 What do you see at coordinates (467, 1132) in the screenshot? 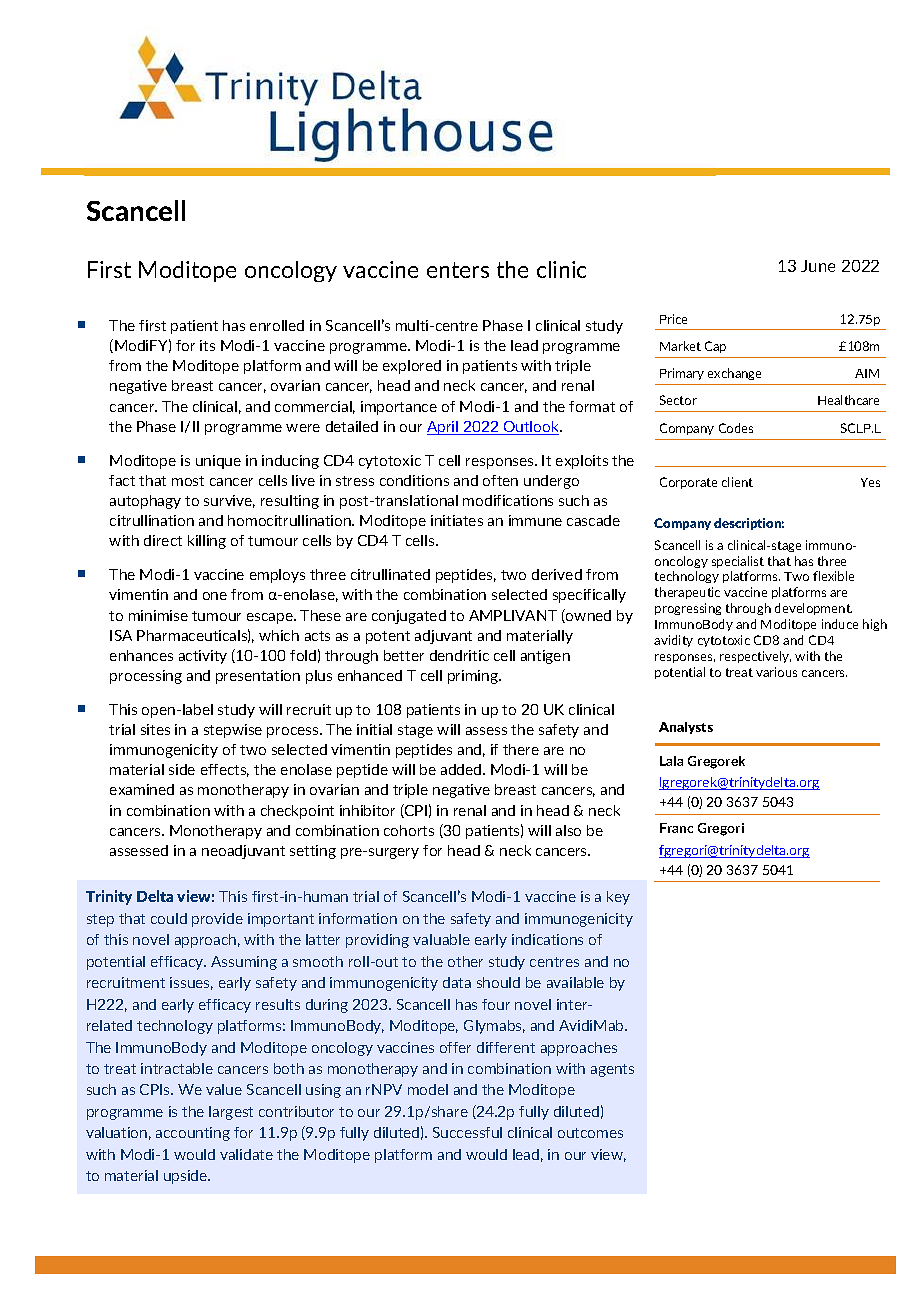
I see `Successful` at bounding box center [467, 1132].
